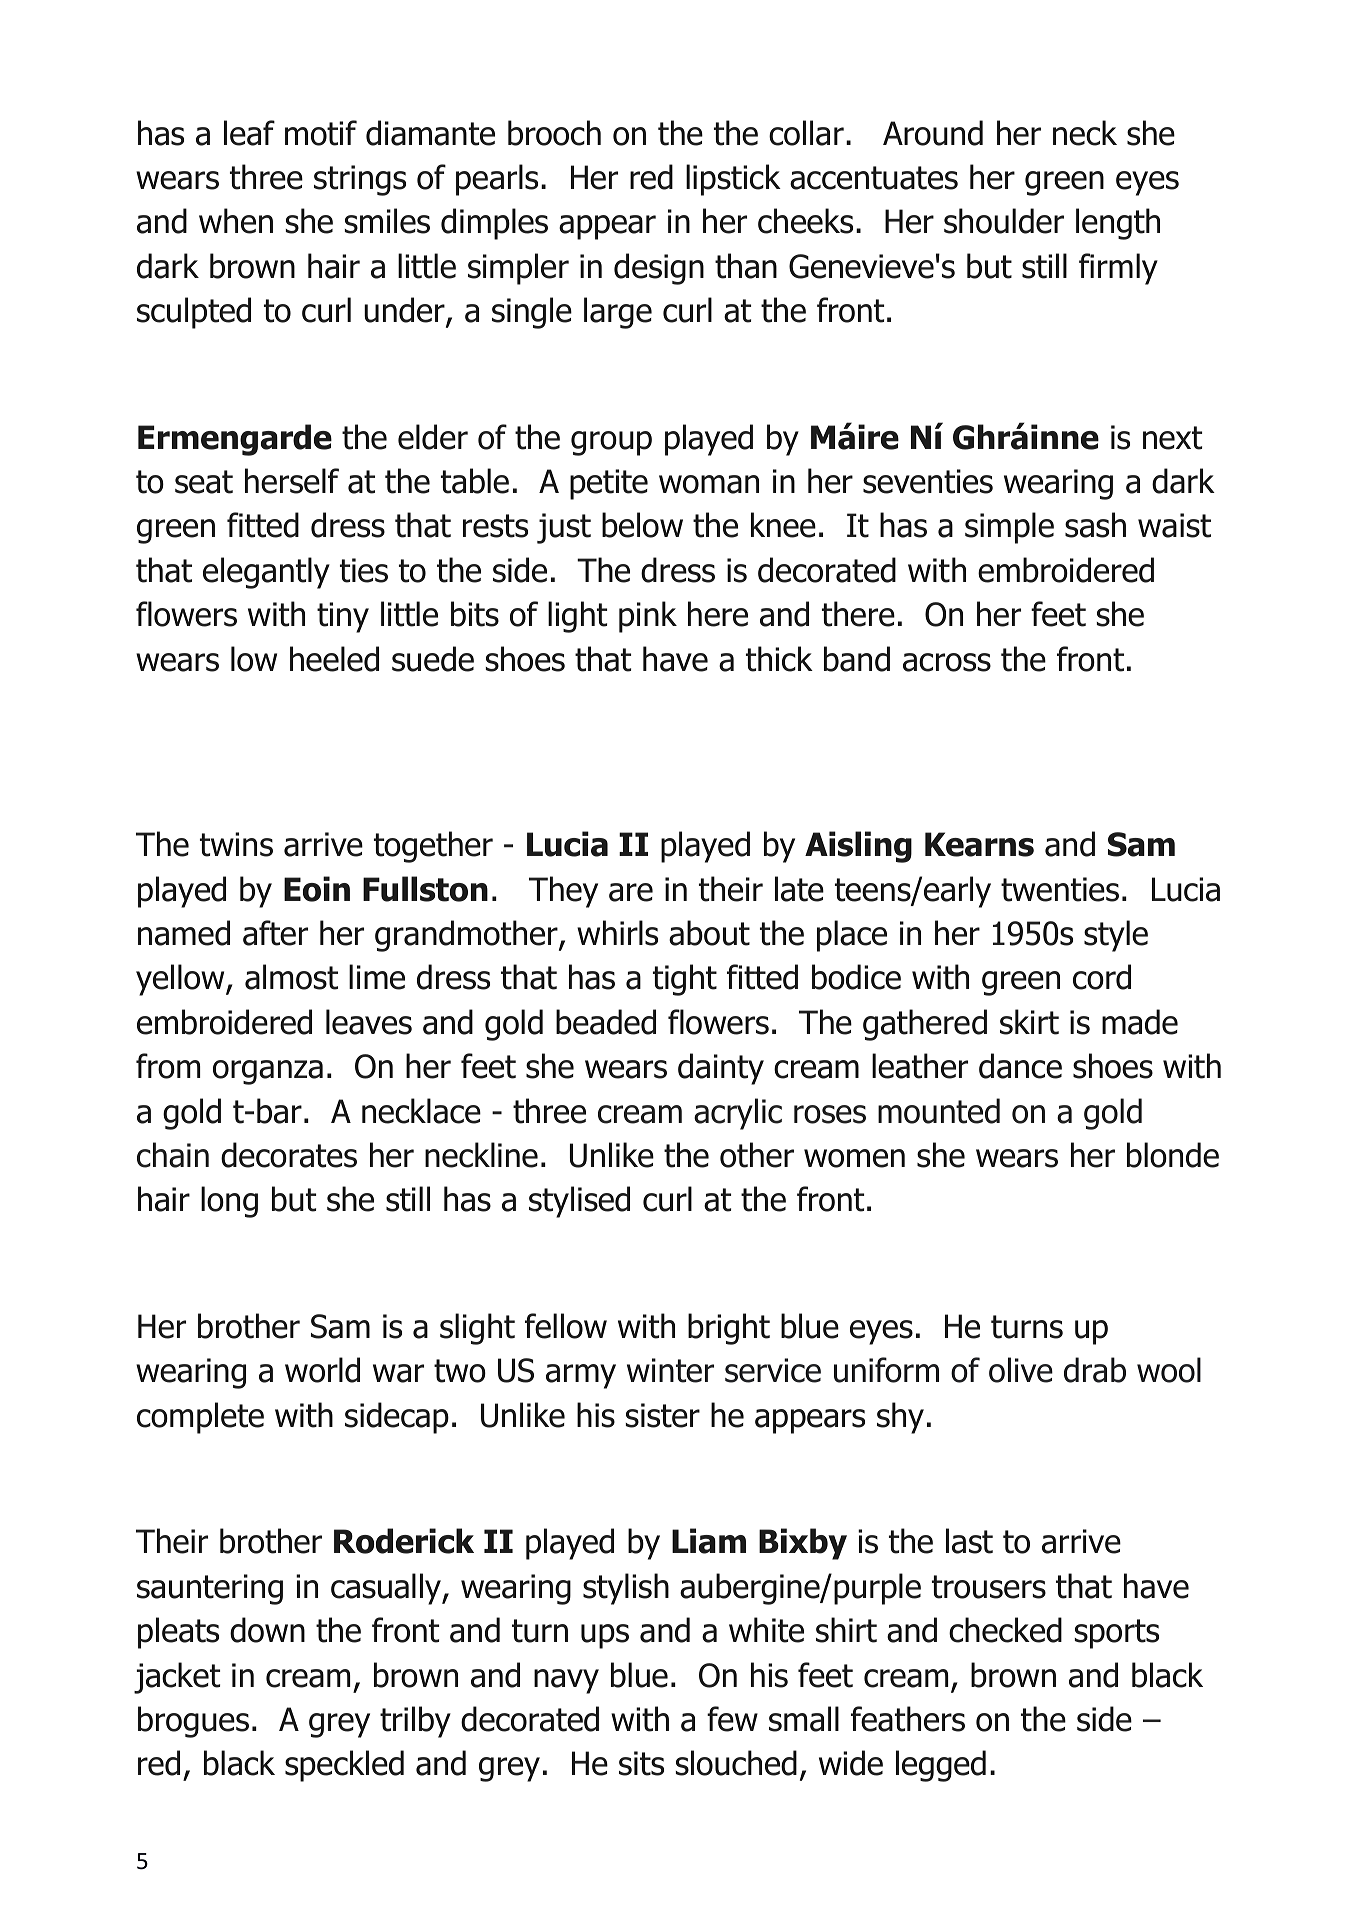 The image size is (1361, 1924). I want to click on blonde, so click(1173, 1155).
